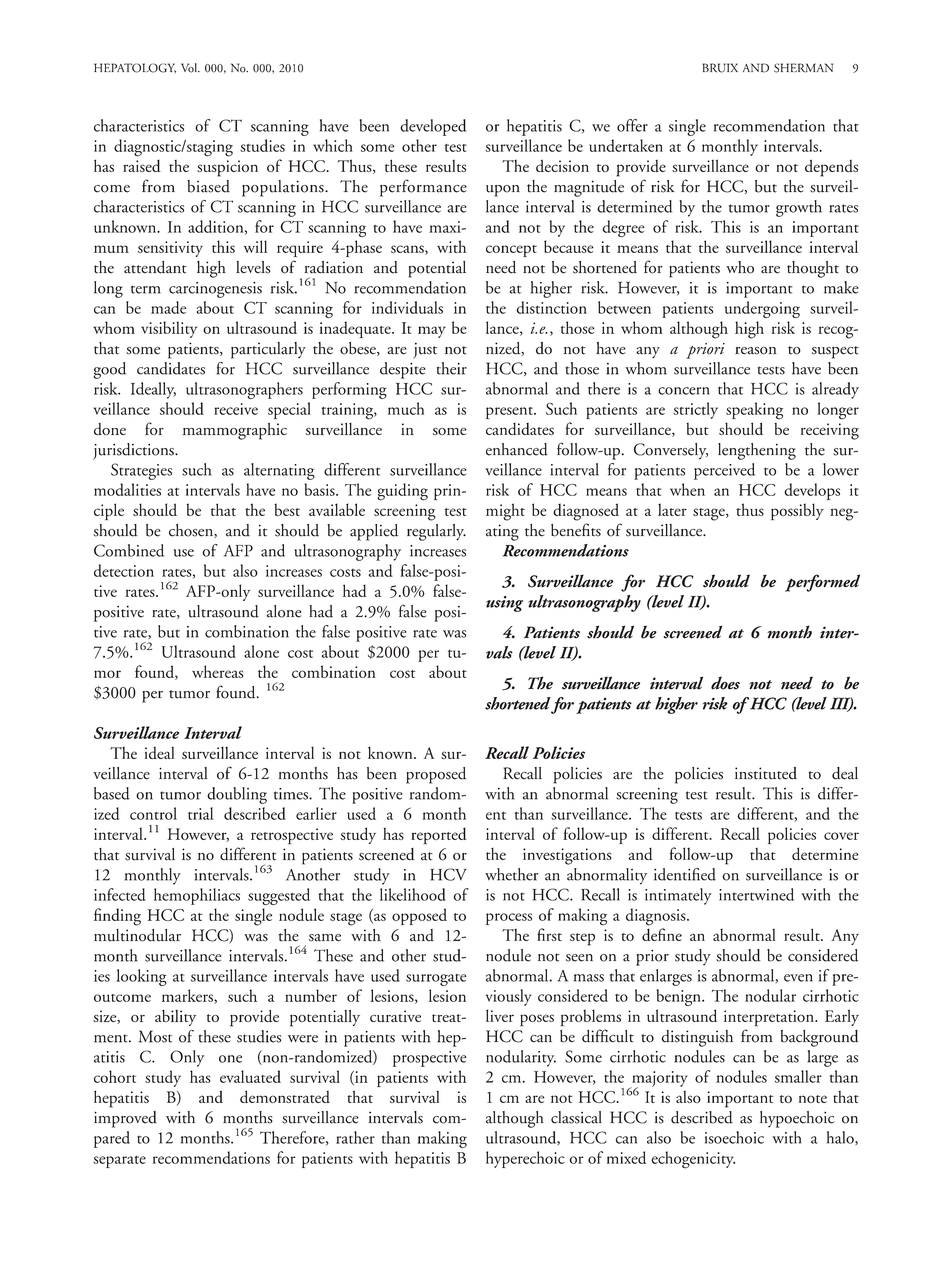 The height and width of the image is (1261, 952). I want to click on HCV, so click(448, 874).
